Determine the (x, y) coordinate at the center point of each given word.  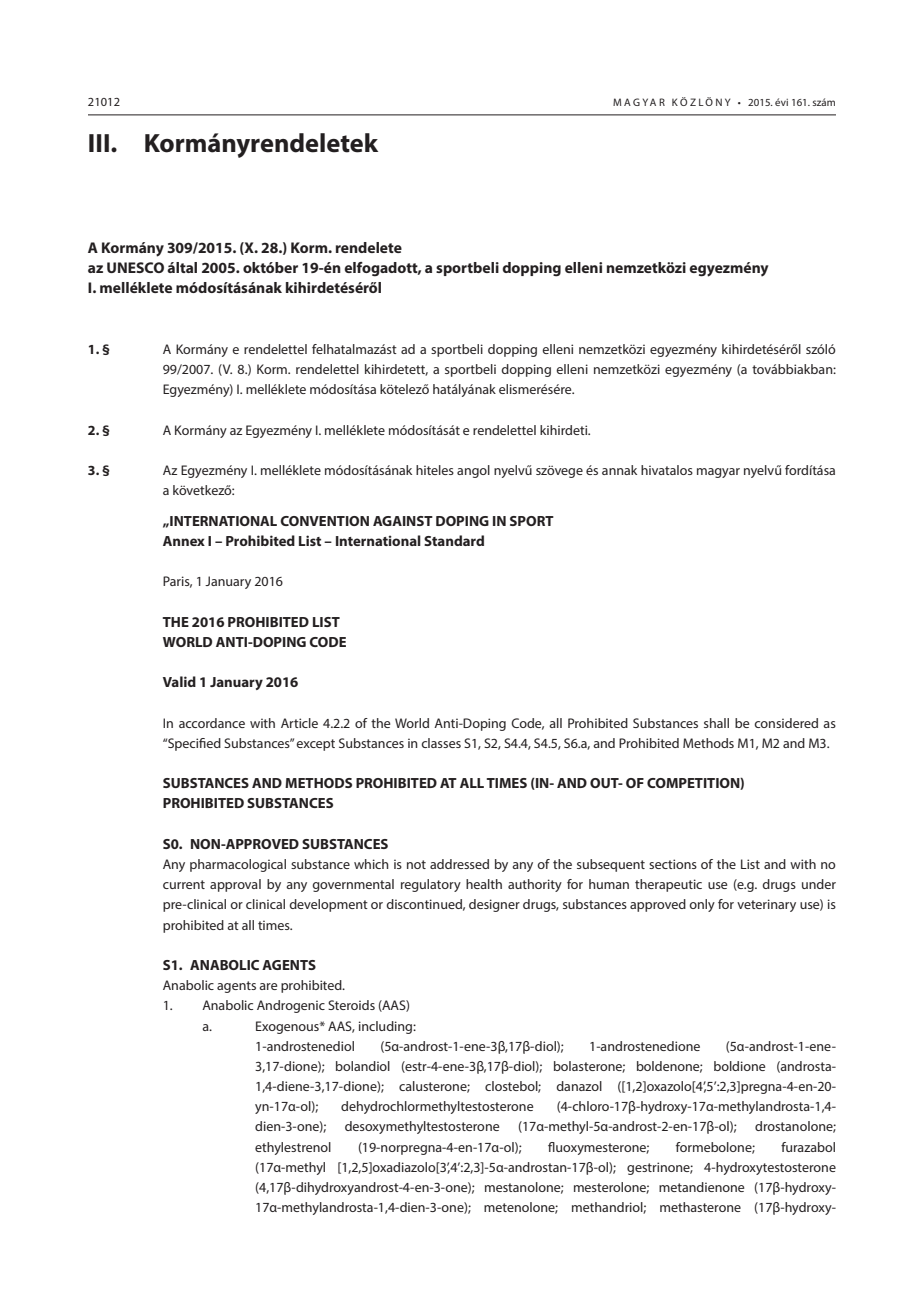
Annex (184, 541)
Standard (454, 540)
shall (716, 723)
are (268, 986)
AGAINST (403, 521)
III (99, 143)
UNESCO (135, 267)
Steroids (351, 1005)
